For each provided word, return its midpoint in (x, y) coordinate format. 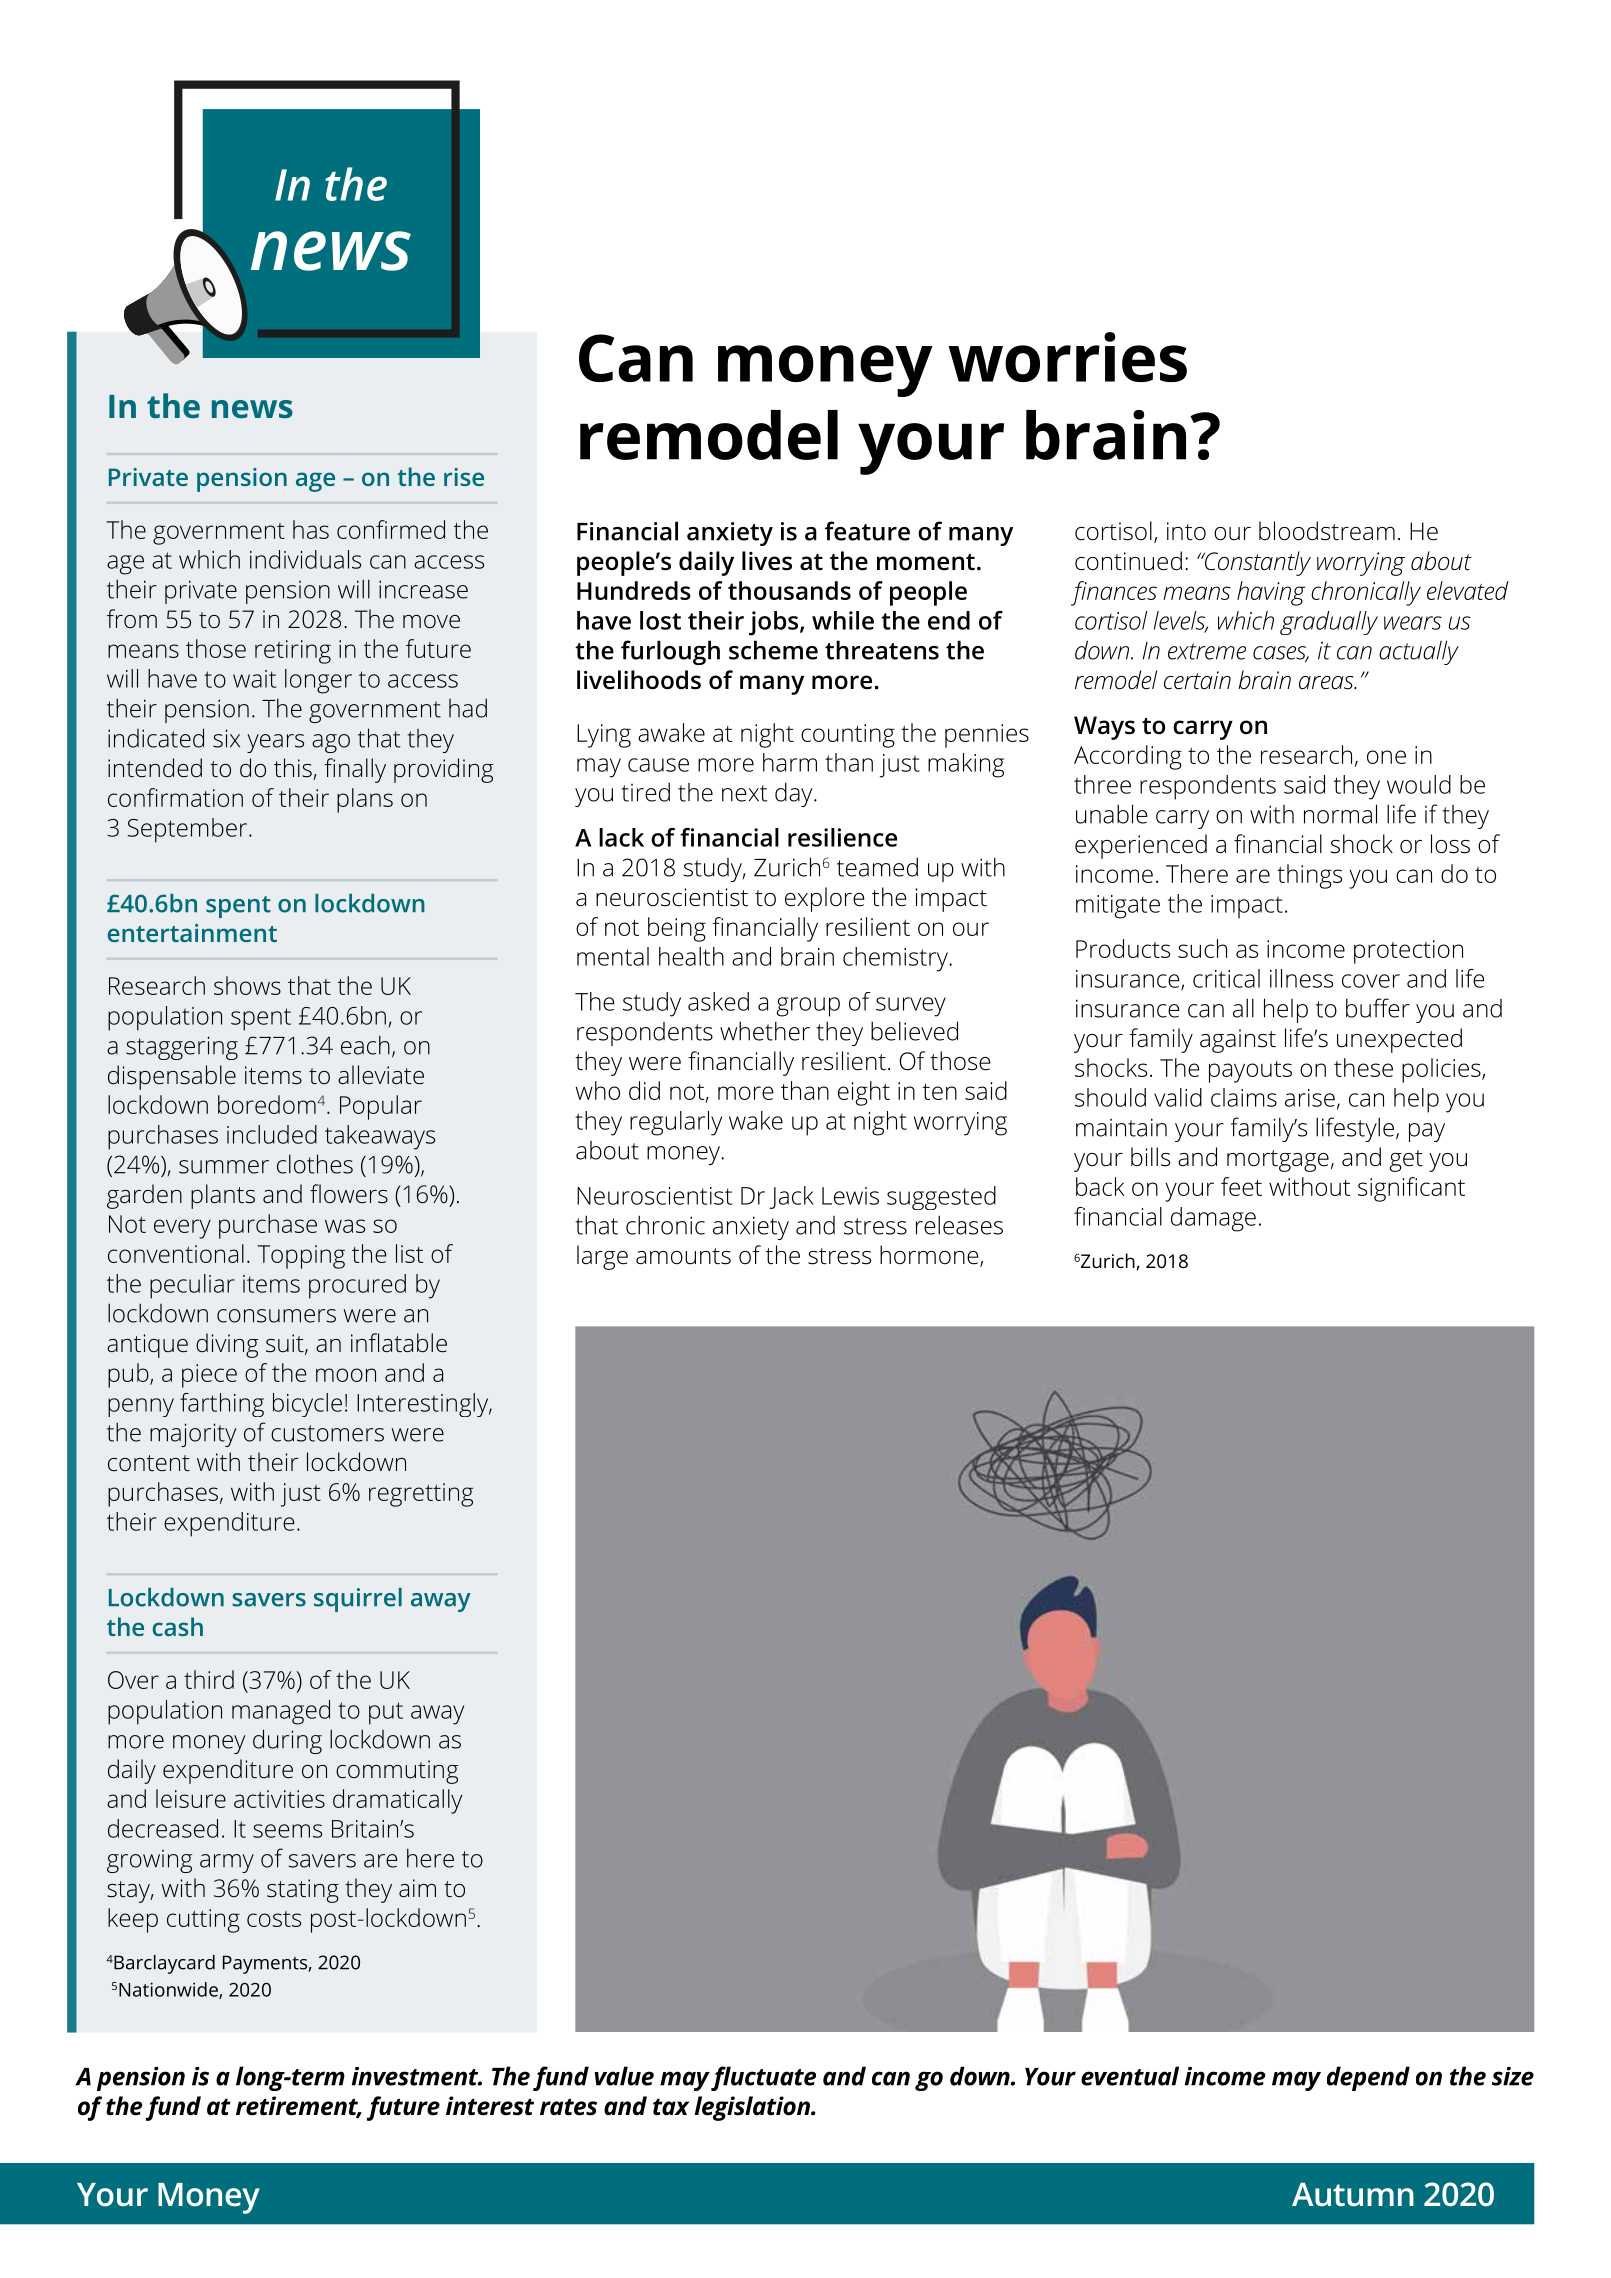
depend (1368, 2078)
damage (1213, 1219)
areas (1327, 683)
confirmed (391, 529)
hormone (930, 1256)
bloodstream (1327, 531)
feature (867, 531)
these (1363, 1067)
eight (864, 1093)
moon (346, 1375)
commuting (397, 1772)
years (275, 743)
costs (274, 1919)
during (287, 1741)
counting (848, 736)
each (365, 1045)
